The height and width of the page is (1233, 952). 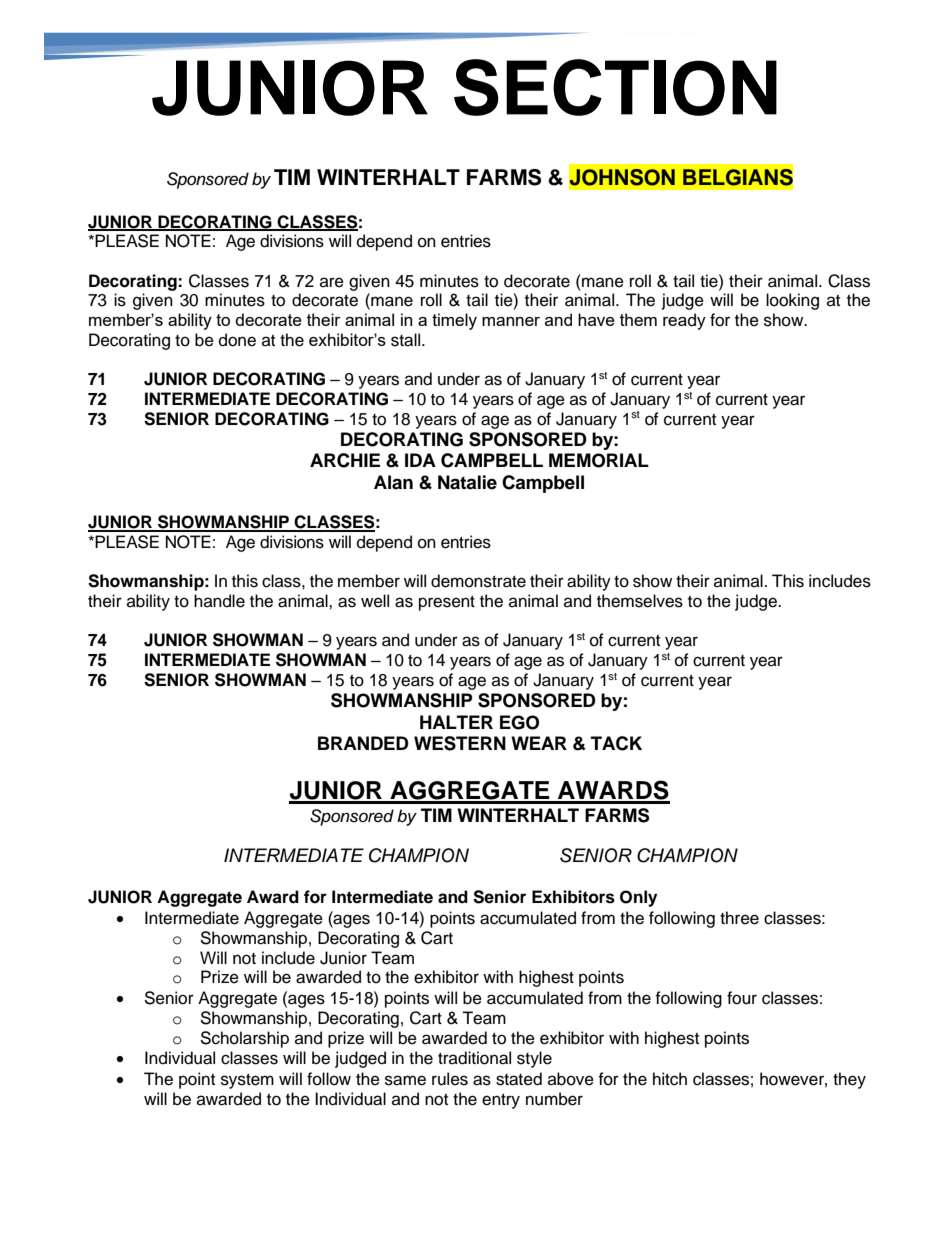 I want to click on SECTION, so click(x=615, y=87).
